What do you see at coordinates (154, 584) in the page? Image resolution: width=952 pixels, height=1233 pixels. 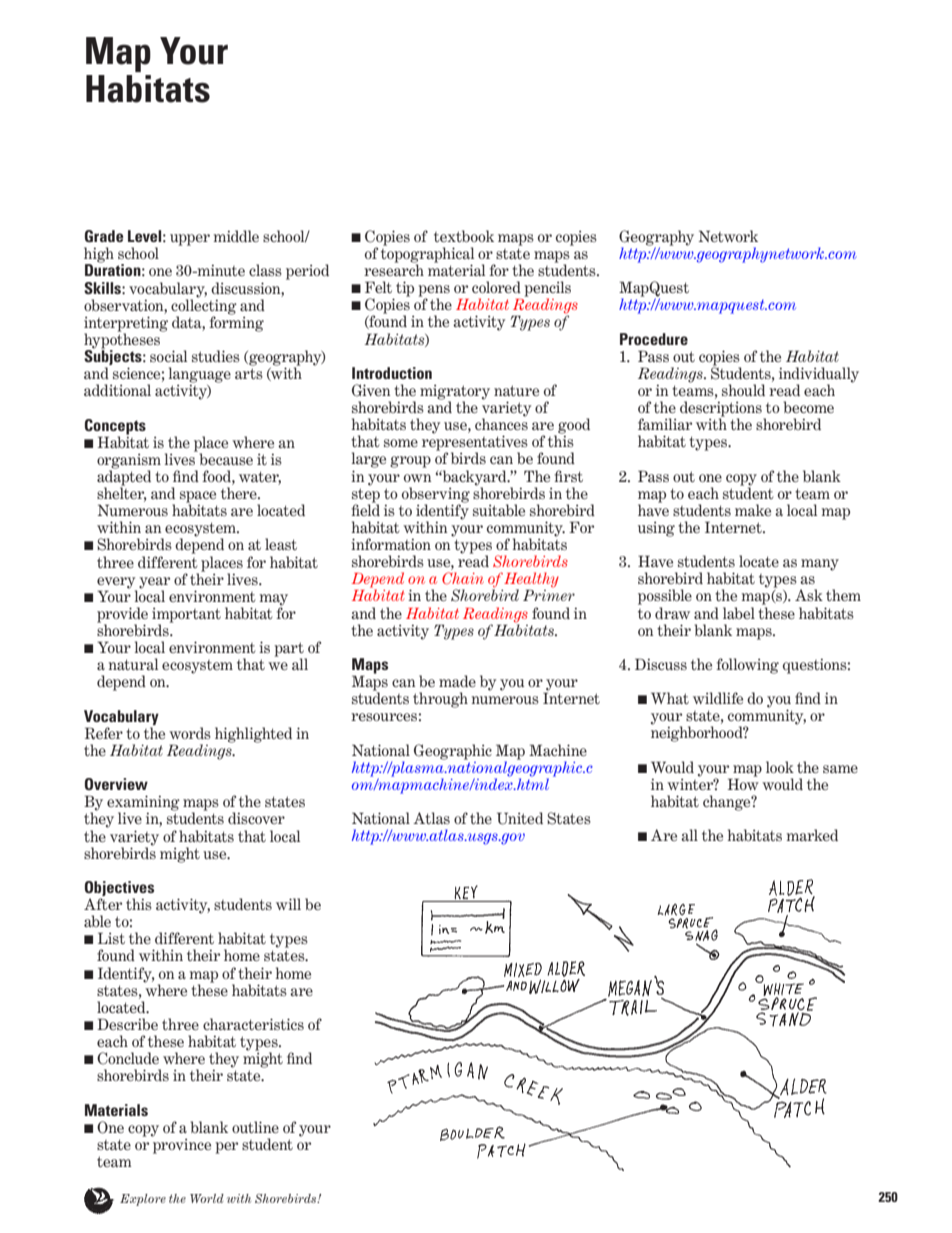 I see `year` at bounding box center [154, 584].
